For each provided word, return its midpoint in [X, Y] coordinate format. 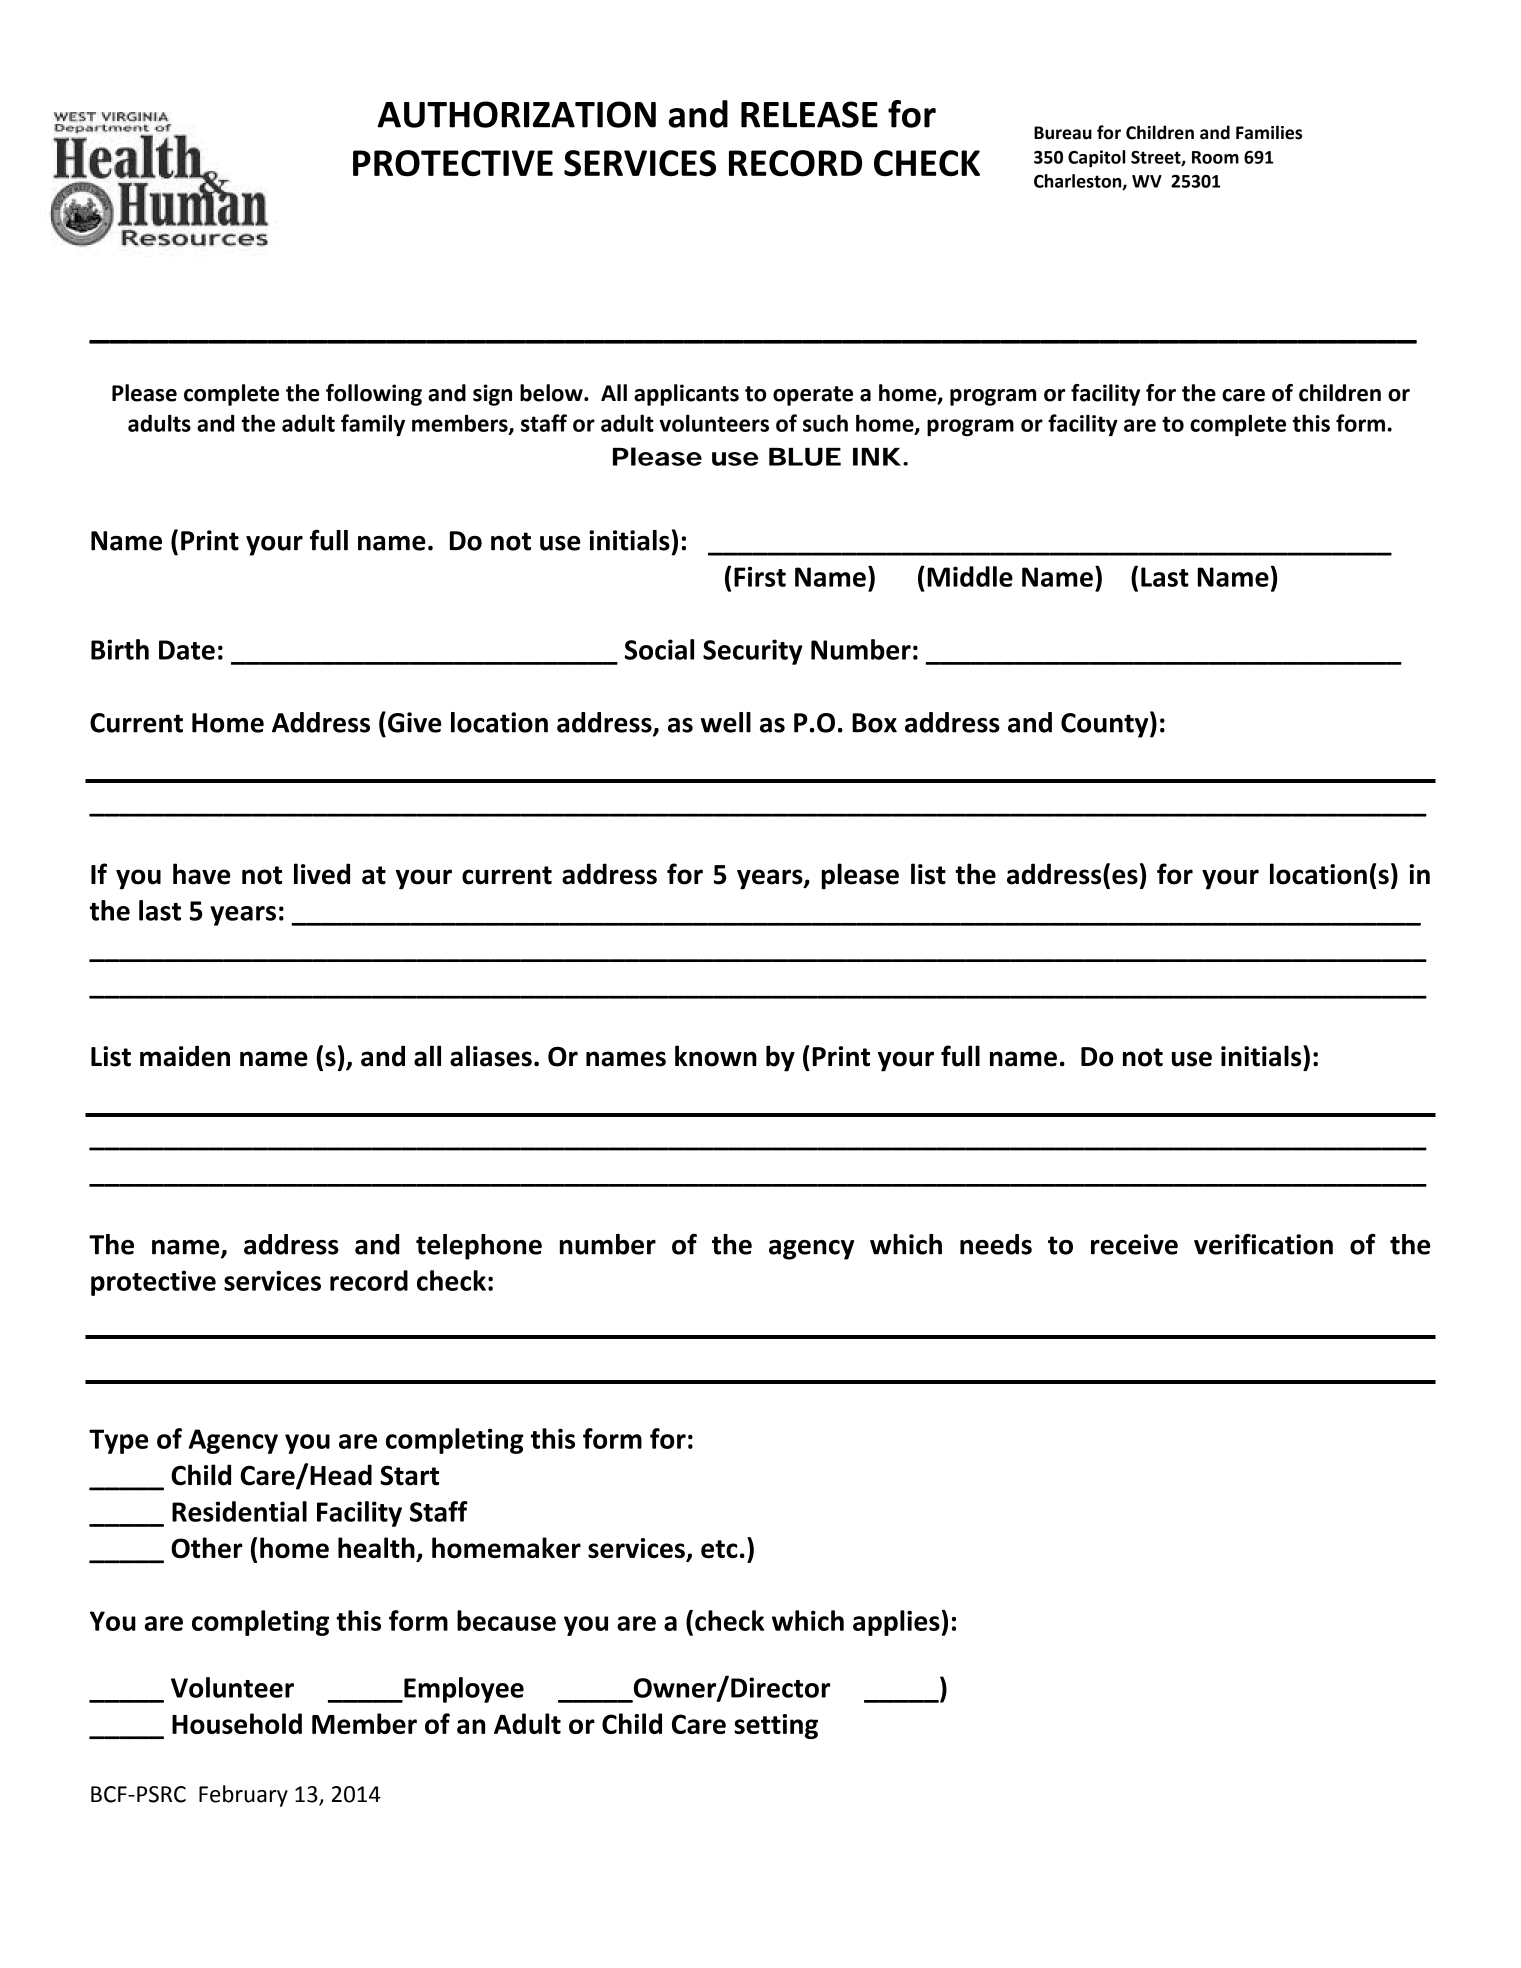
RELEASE [809, 114]
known [716, 1056]
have [202, 874]
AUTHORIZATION [516, 114]
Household [237, 1723]
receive [1134, 1244]
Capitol [1096, 159]
